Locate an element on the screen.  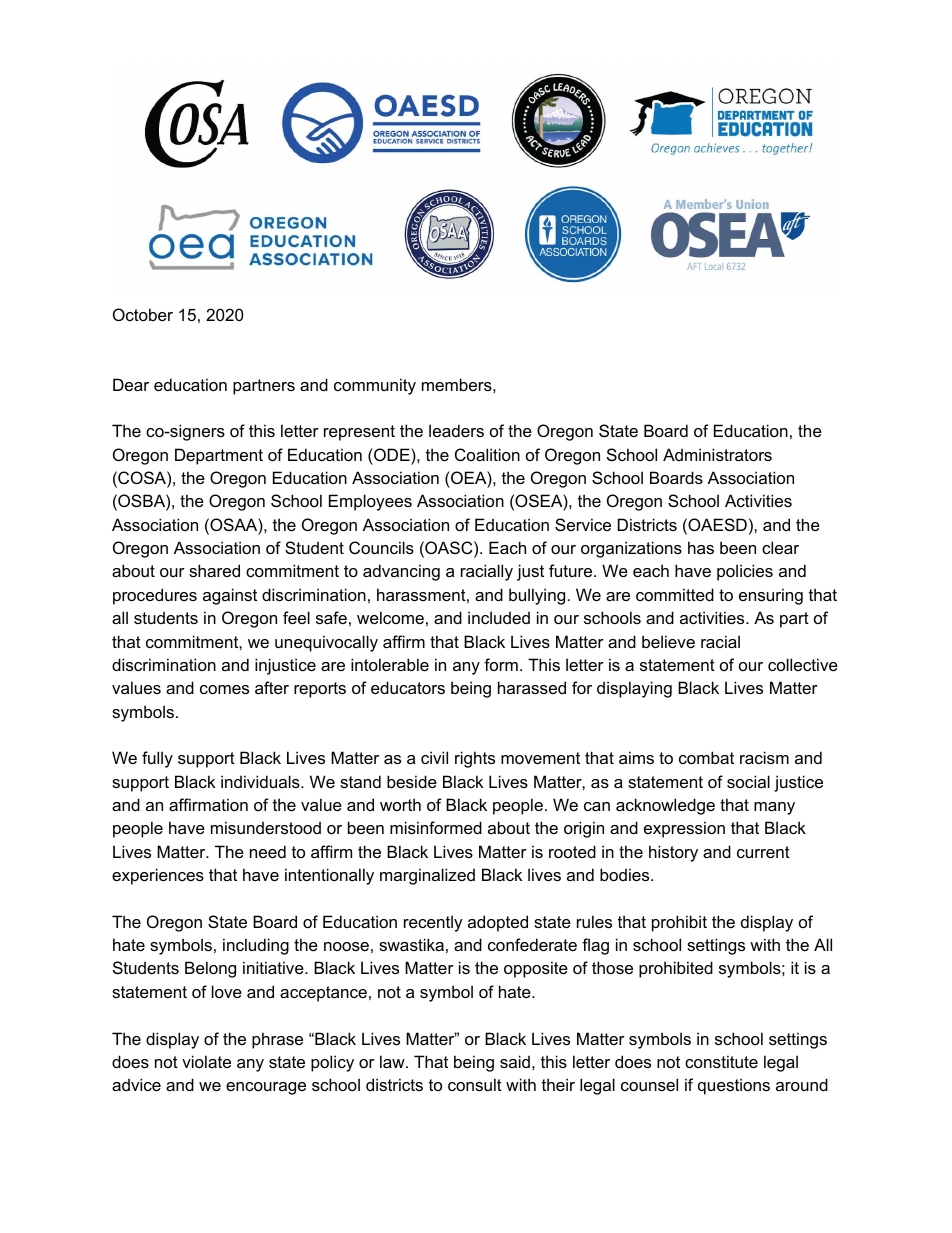
expression is located at coordinates (684, 829).
